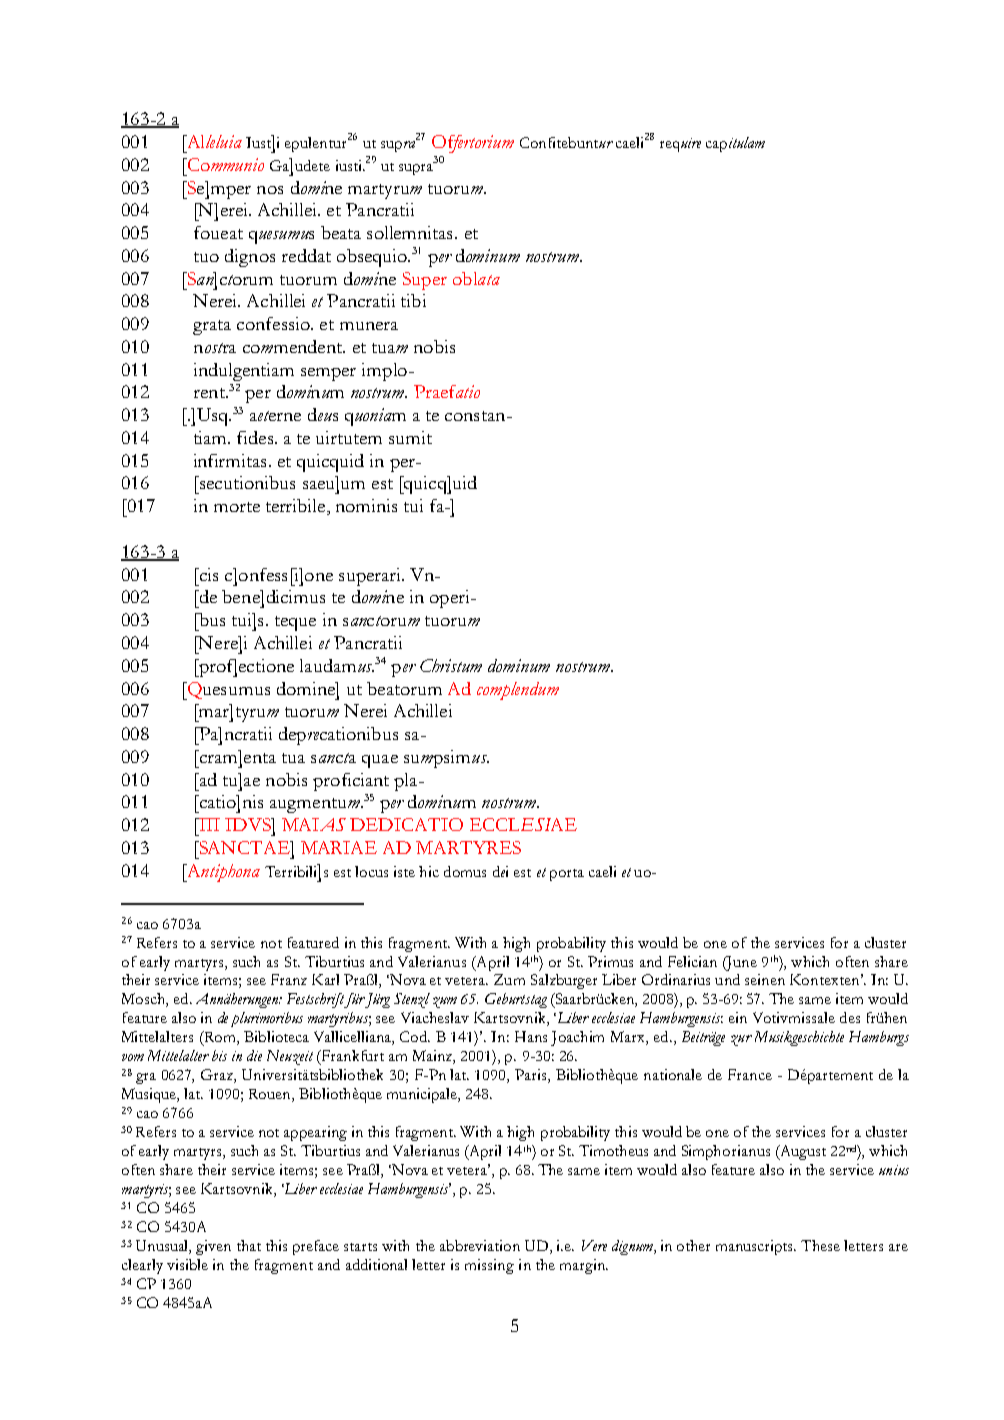 This screenshot has height=1420, width=1004. I want to click on Hans, so click(531, 1036).
